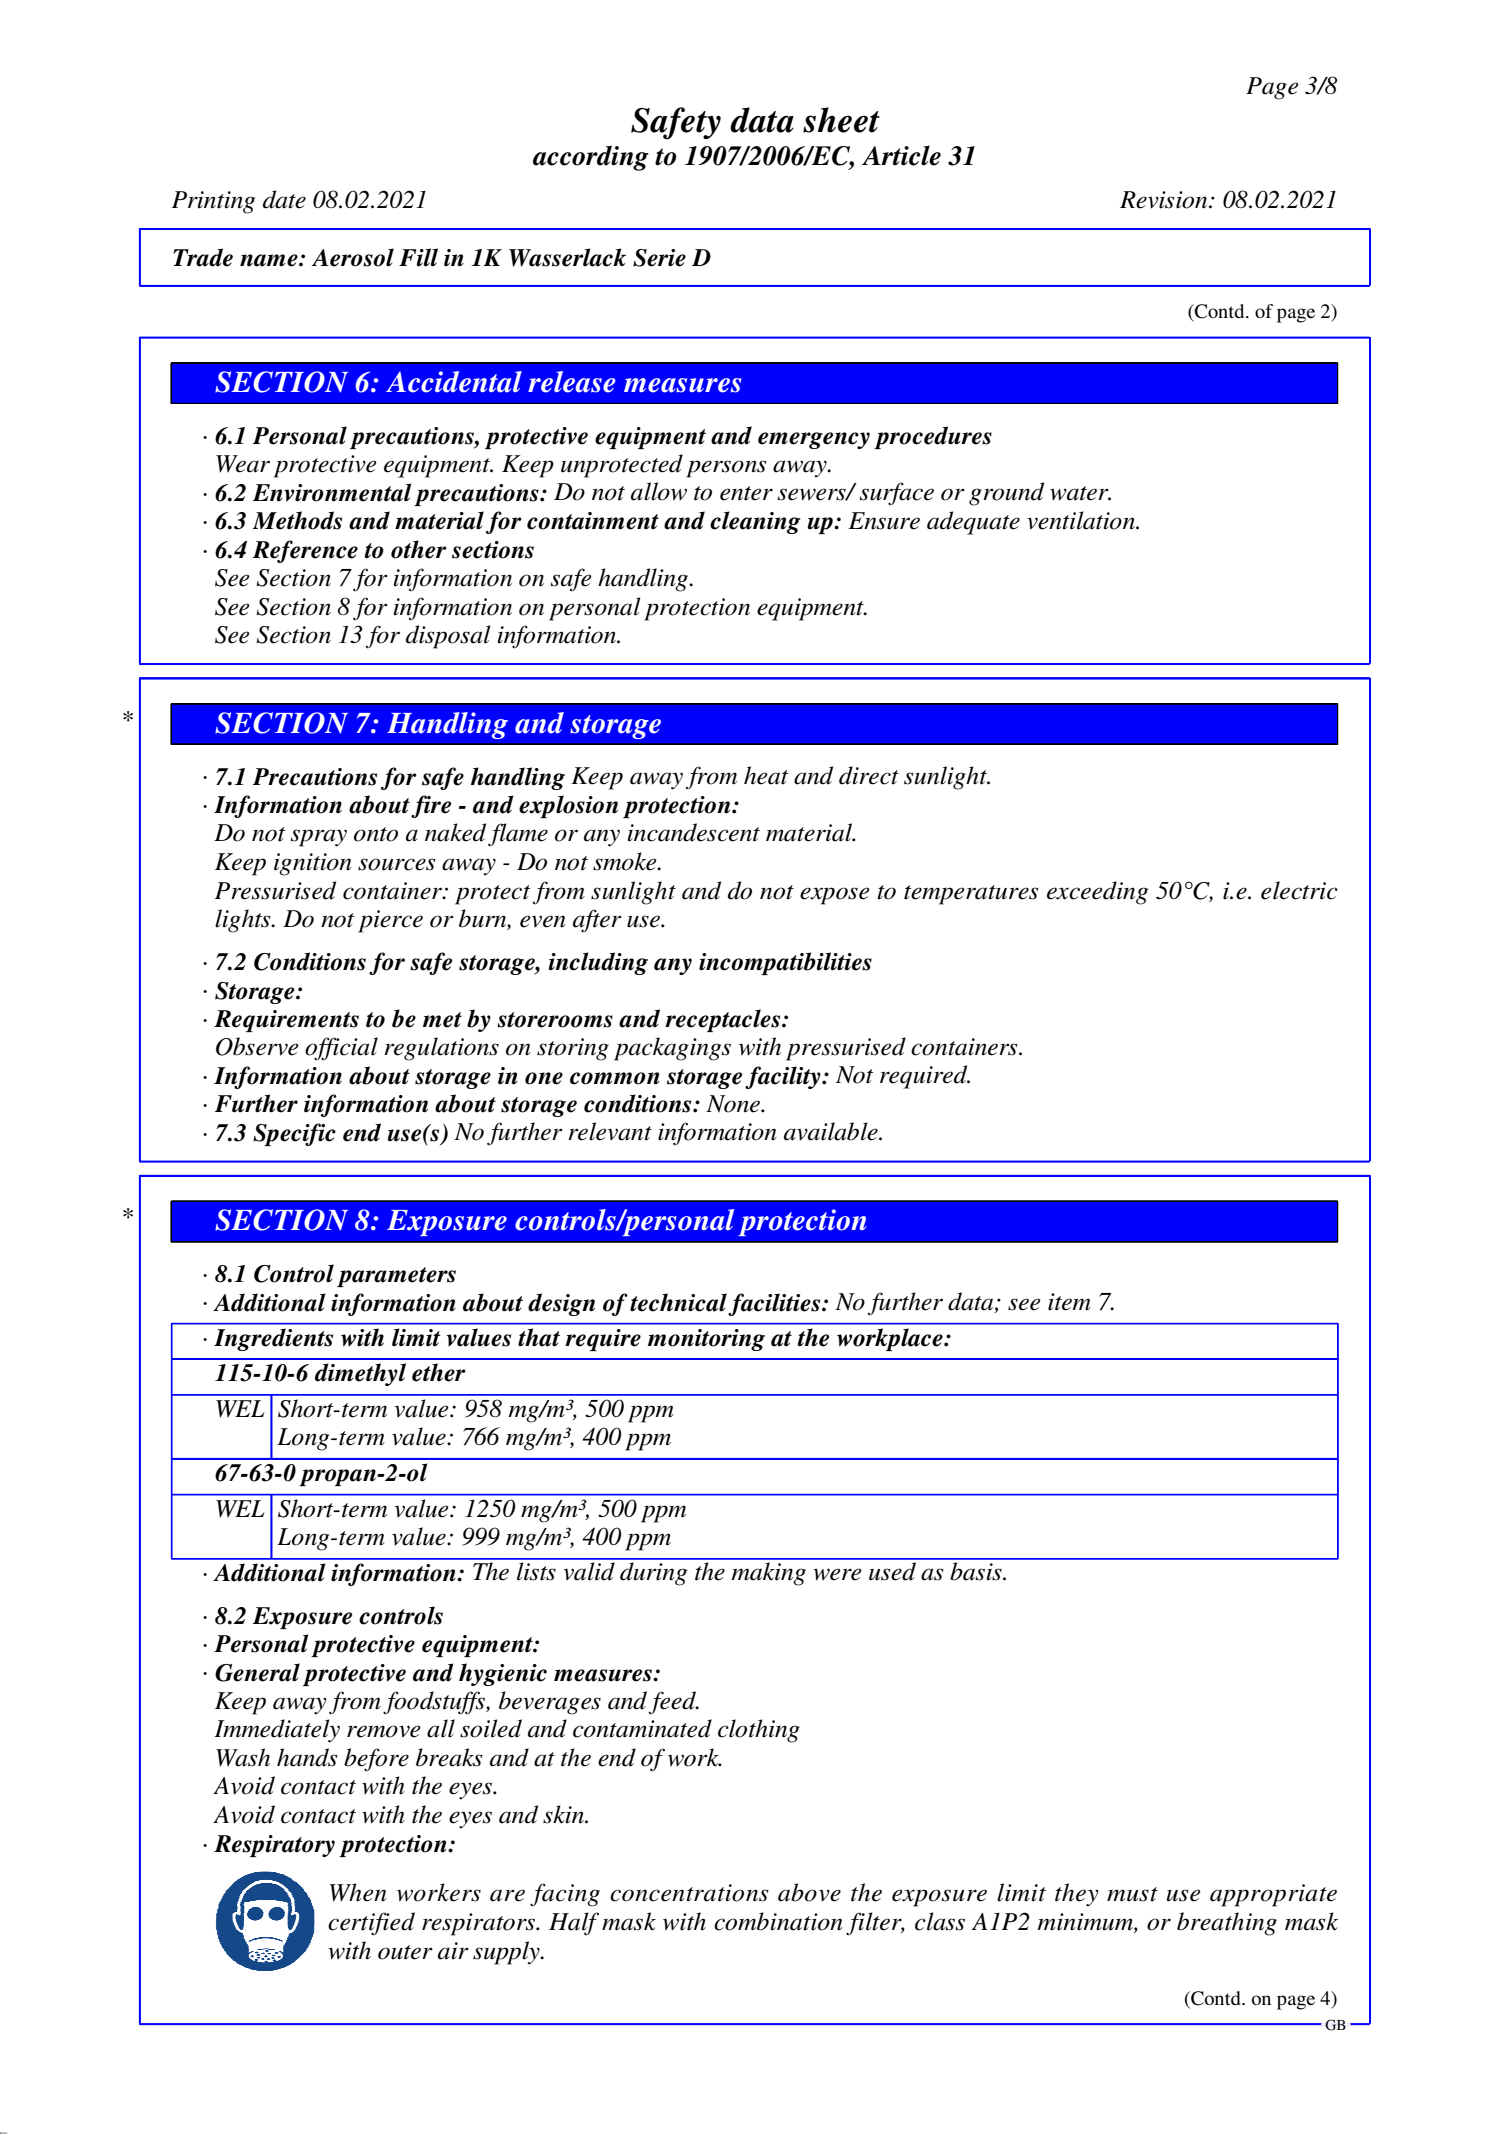 The height and width of the screenshot is (2135, 1509). What do you see at coordinates (841, 120) in the screenshot?
I see `sheet` at bounding box center [841, 120].
